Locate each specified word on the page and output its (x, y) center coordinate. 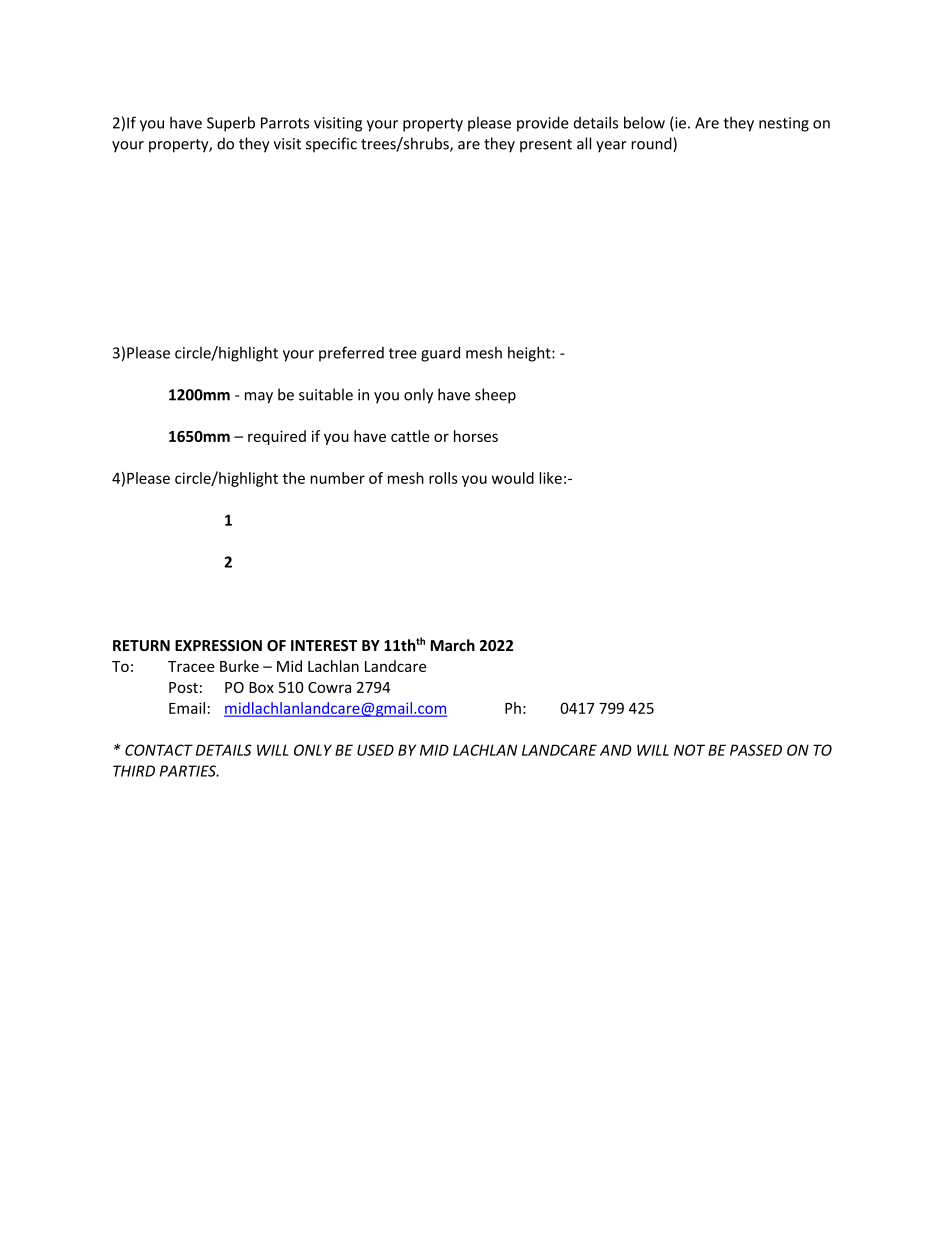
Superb (231, 124)
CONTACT (159, 750)
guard (440, 354)
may (259, 398)
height (530, 354)
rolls (443, 478)
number (337, 478)
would (513, 478)
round (652, 144)
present (546, 145)
